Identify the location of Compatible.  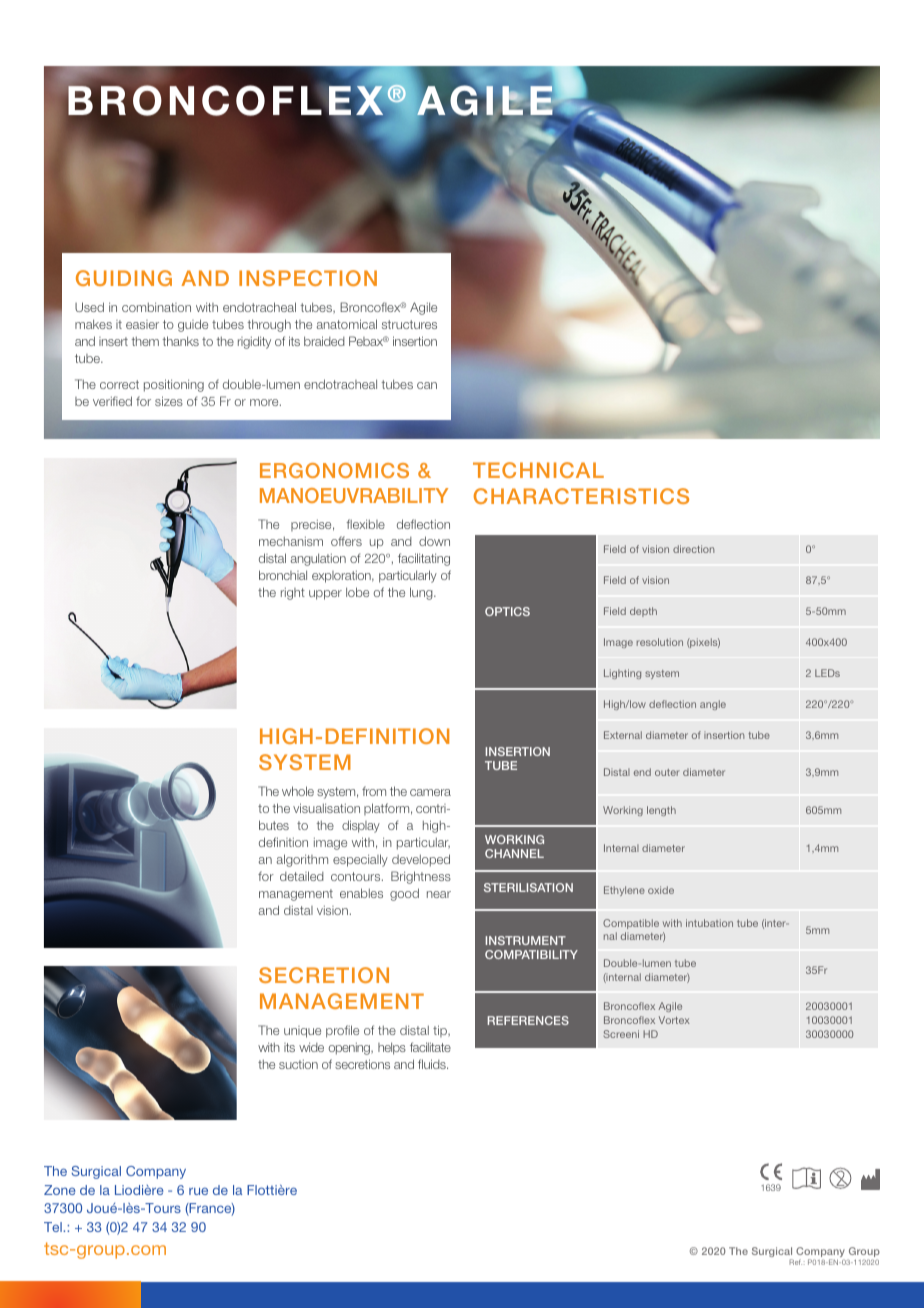
(631, 924).
